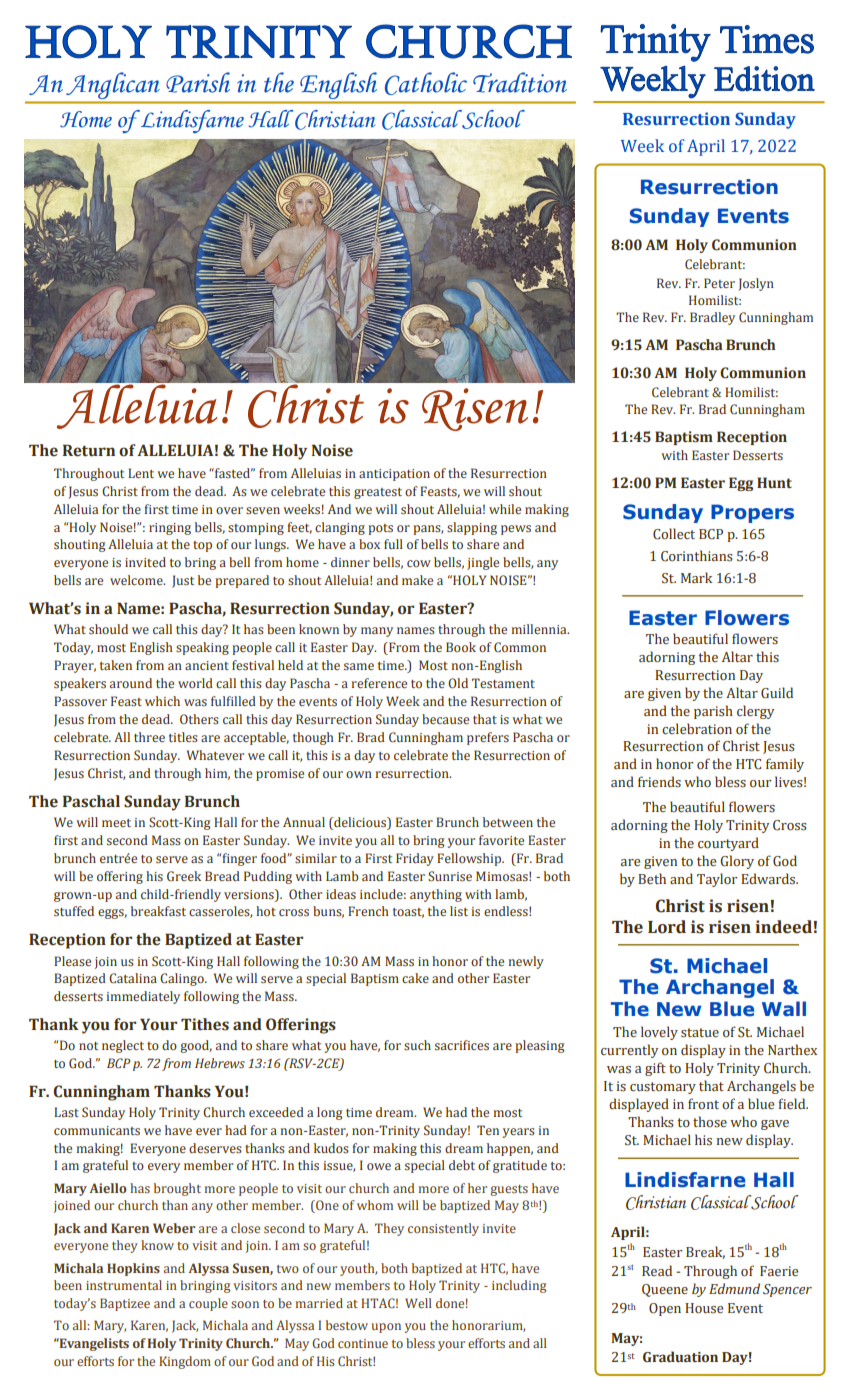  What do you see at coordinates (113, 85) in the image?
I see `Anglican` at bounding box center [113, 85].
